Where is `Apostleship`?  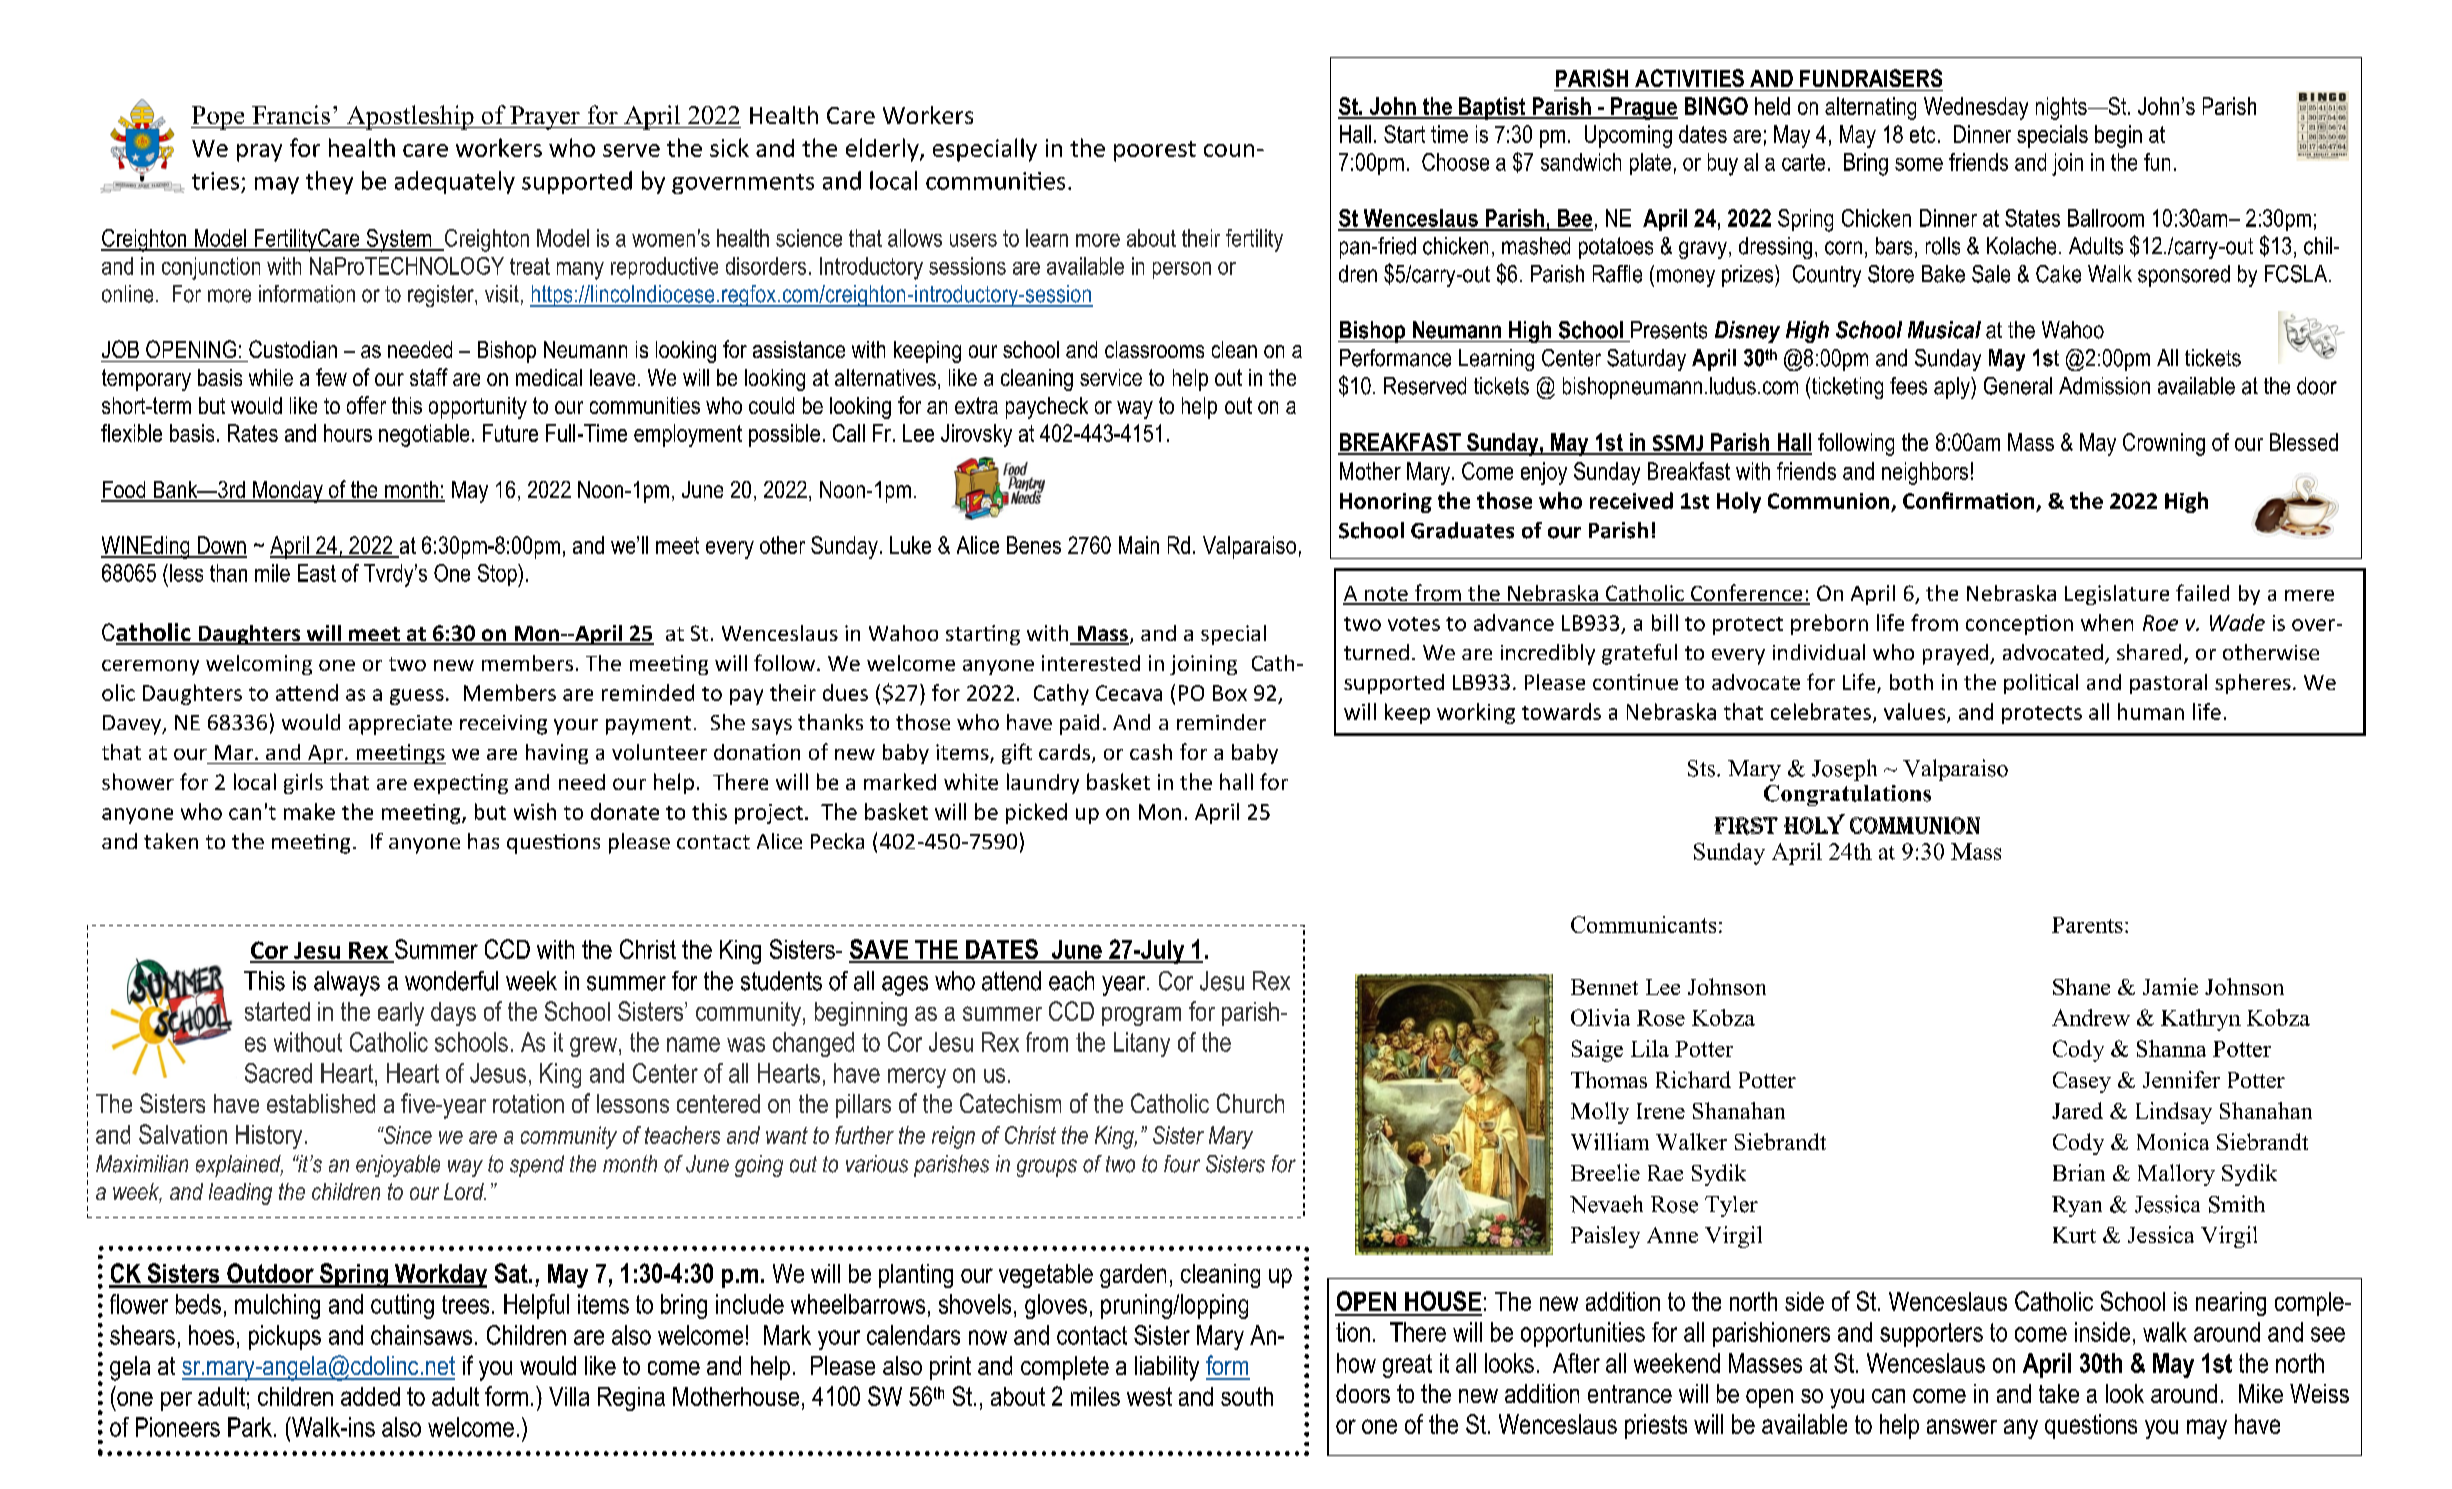 Apostleship is located at coordinates (410, 117).
